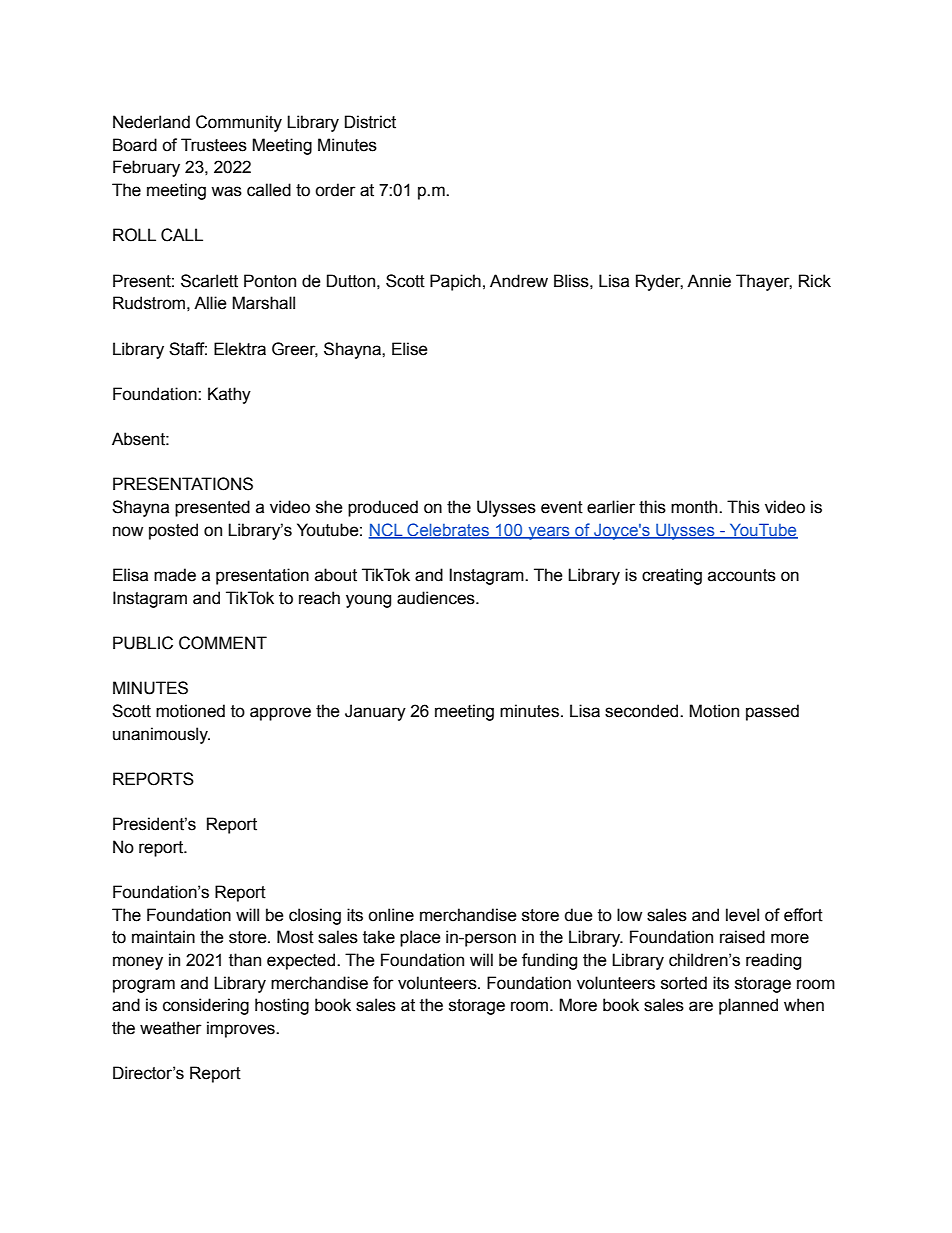 This document has width=952, height=1233. I want to click on COMMENT, so click(223, 643).
